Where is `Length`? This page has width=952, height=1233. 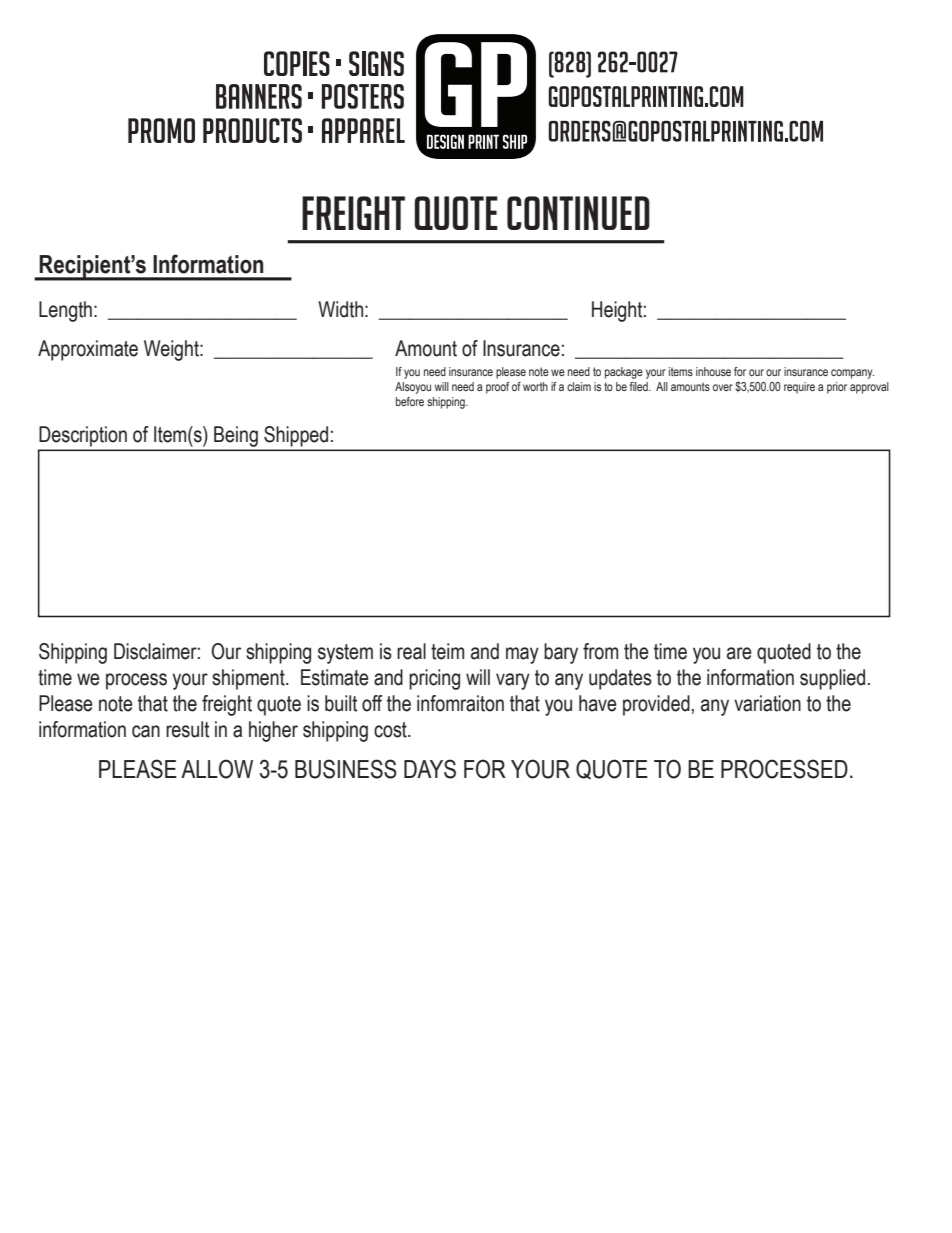 Length is located at coordinates (65, 311).
